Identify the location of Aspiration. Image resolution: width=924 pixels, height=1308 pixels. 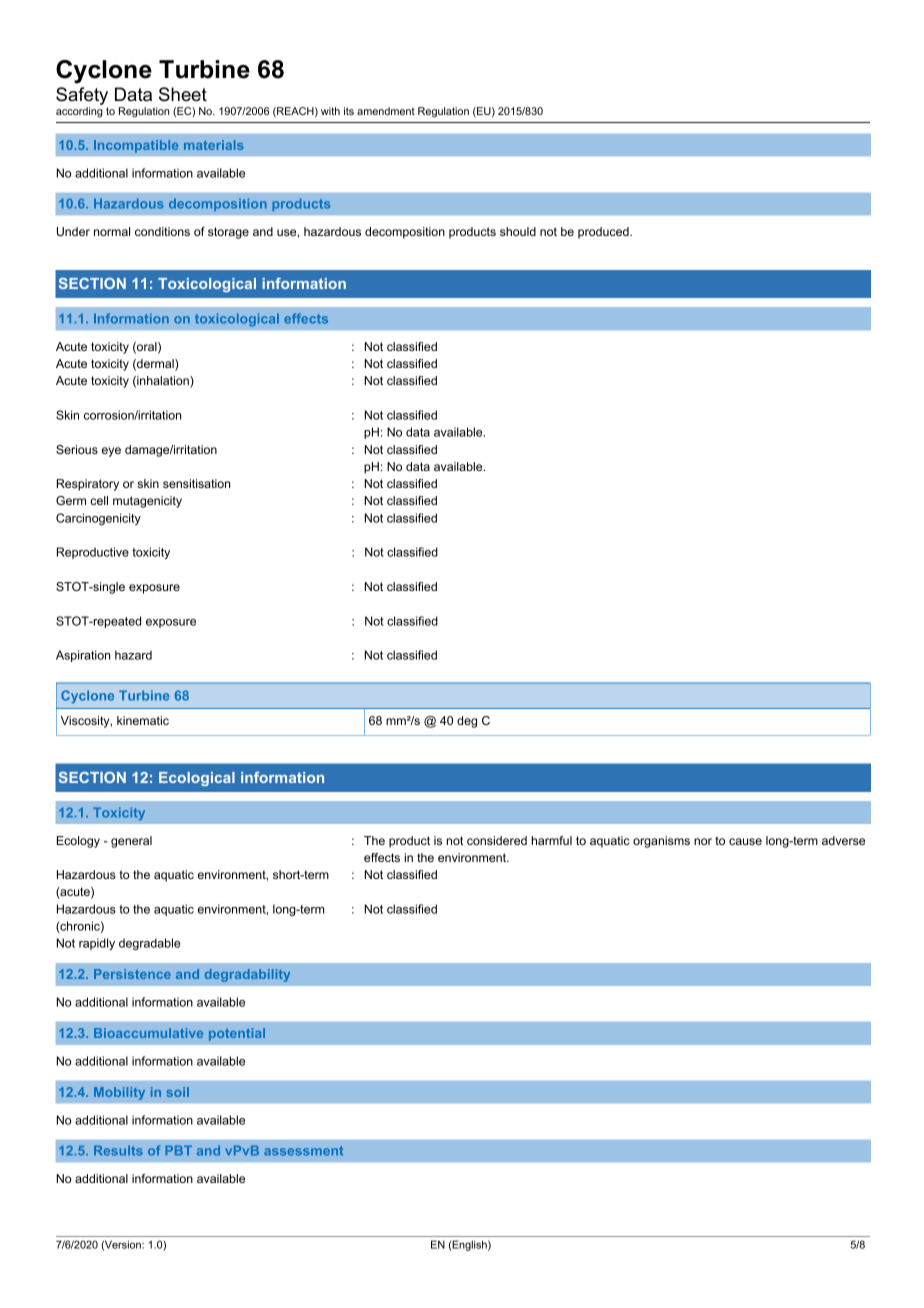
(83, 656).
